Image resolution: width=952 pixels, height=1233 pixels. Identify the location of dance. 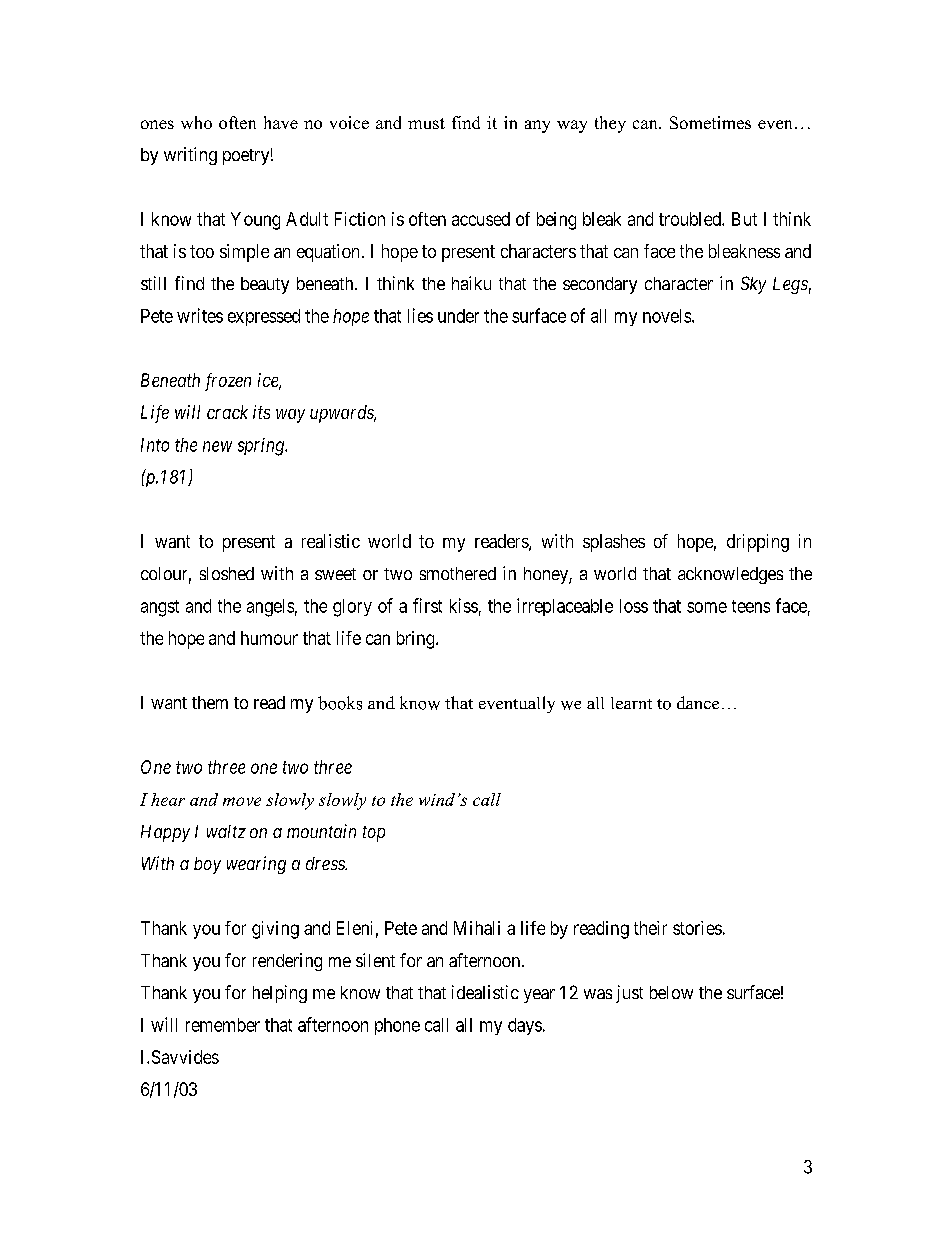
(698, 702).
